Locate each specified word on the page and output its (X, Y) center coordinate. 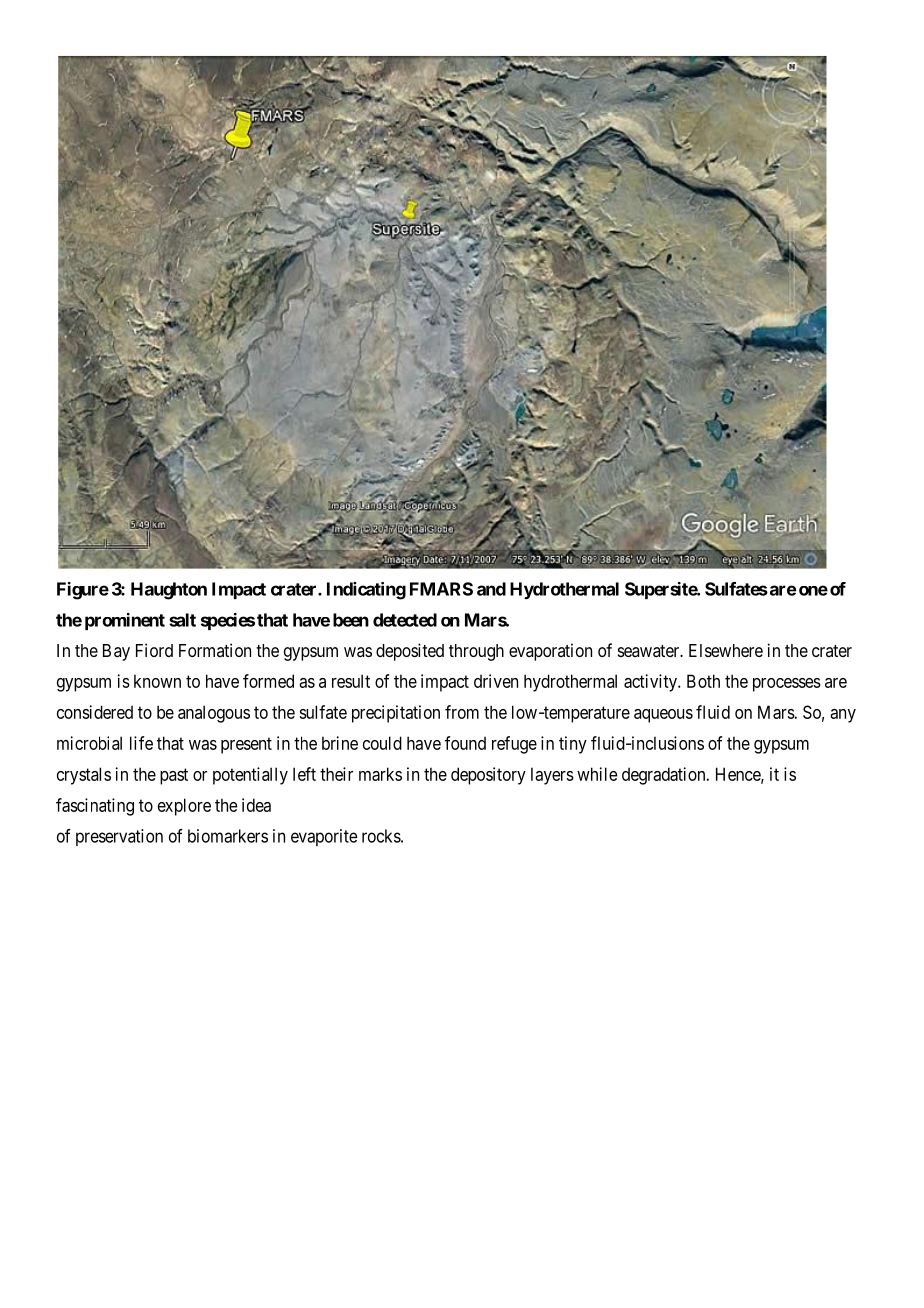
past (174, 776)
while (597, 774)
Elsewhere (726, 650)
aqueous (663, 716)
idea (256, 805)
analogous (214, 714)
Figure (83, 591)
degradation (665, 776)
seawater (650, 651)
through (476, 652)
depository (488, 776)
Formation (215, 650)
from (462, 712)
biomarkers (228, 836)
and (491, 589)
